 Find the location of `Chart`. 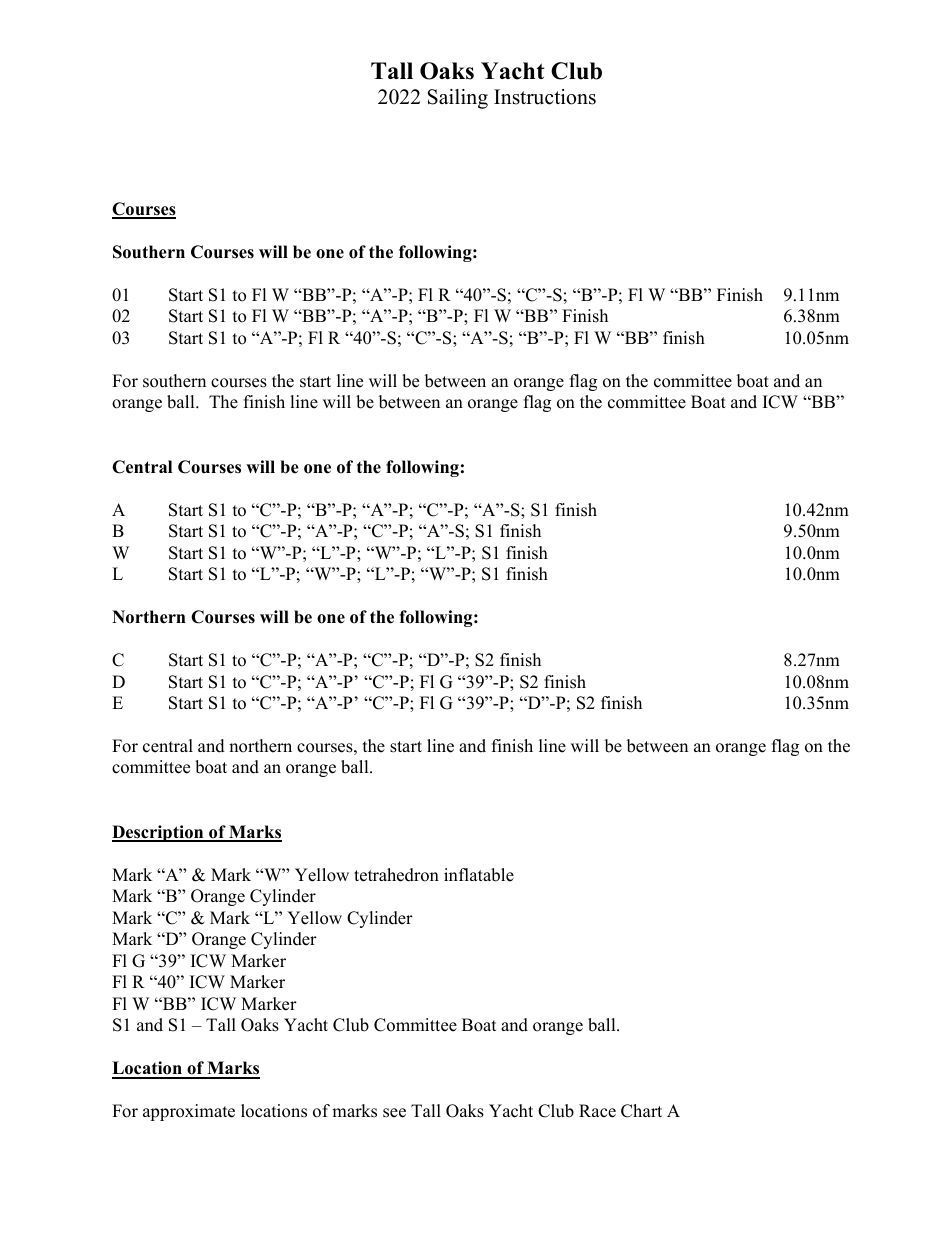

Chart is located at coordinates (641, 1111).
